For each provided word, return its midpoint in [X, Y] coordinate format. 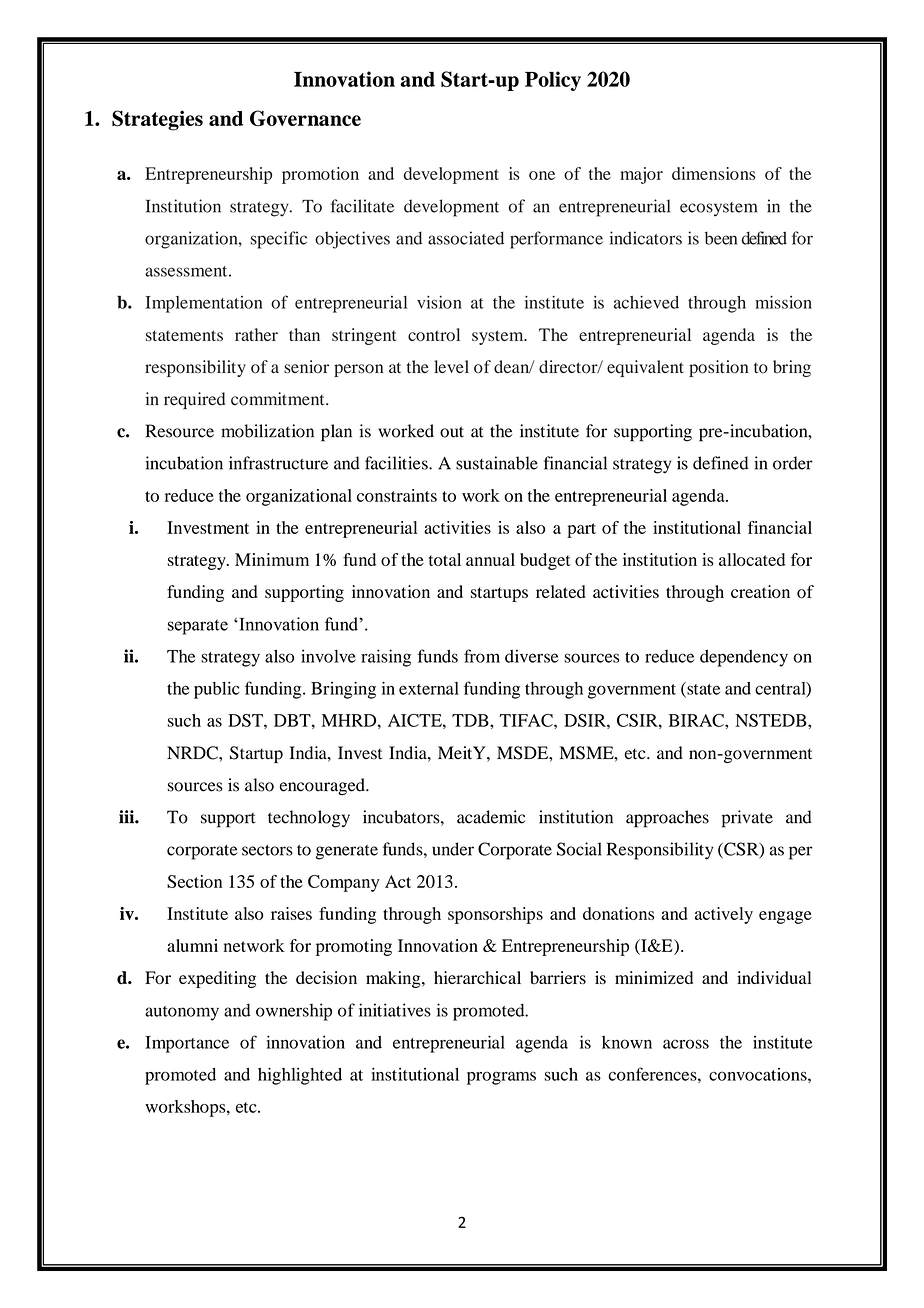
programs [501, 1078]
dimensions [713, 173]
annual [490, 559]
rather [256, 334]
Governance [305, 118]
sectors [267, 850]
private [747, 819]
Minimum [272, 559]
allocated [752, 559]
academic [491, 817]
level [451, 366]
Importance [187, 1044]
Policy [553, 81]
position [718, 368]
